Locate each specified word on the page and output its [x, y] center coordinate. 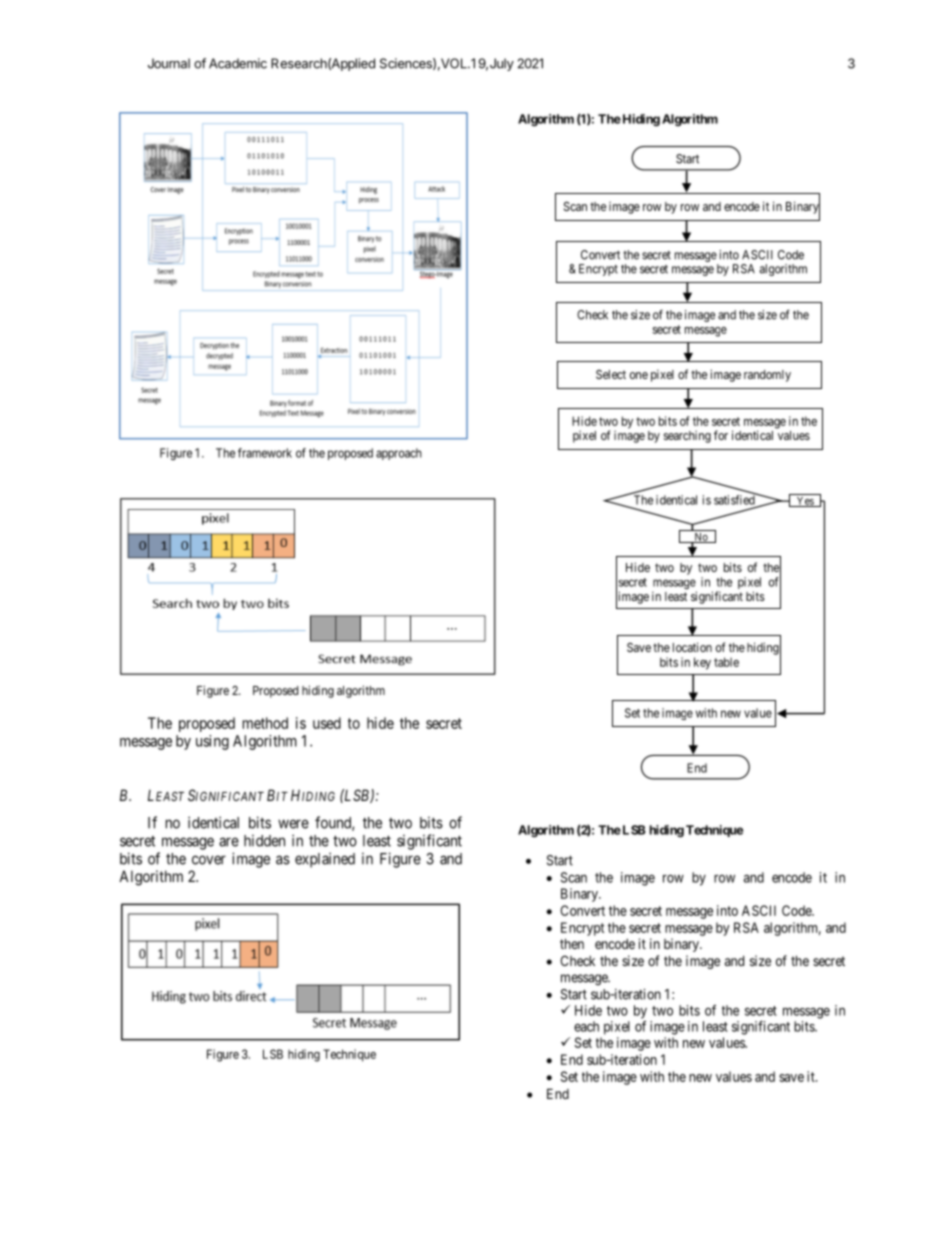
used [327, 723]
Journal [169, 63]
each [586, 1026]
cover [209, 860]
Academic [238, 63]
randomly [767, 376]
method [265, 723]
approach [399, 454]
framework [265, 453]
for [721, 435]
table [726, 662]
